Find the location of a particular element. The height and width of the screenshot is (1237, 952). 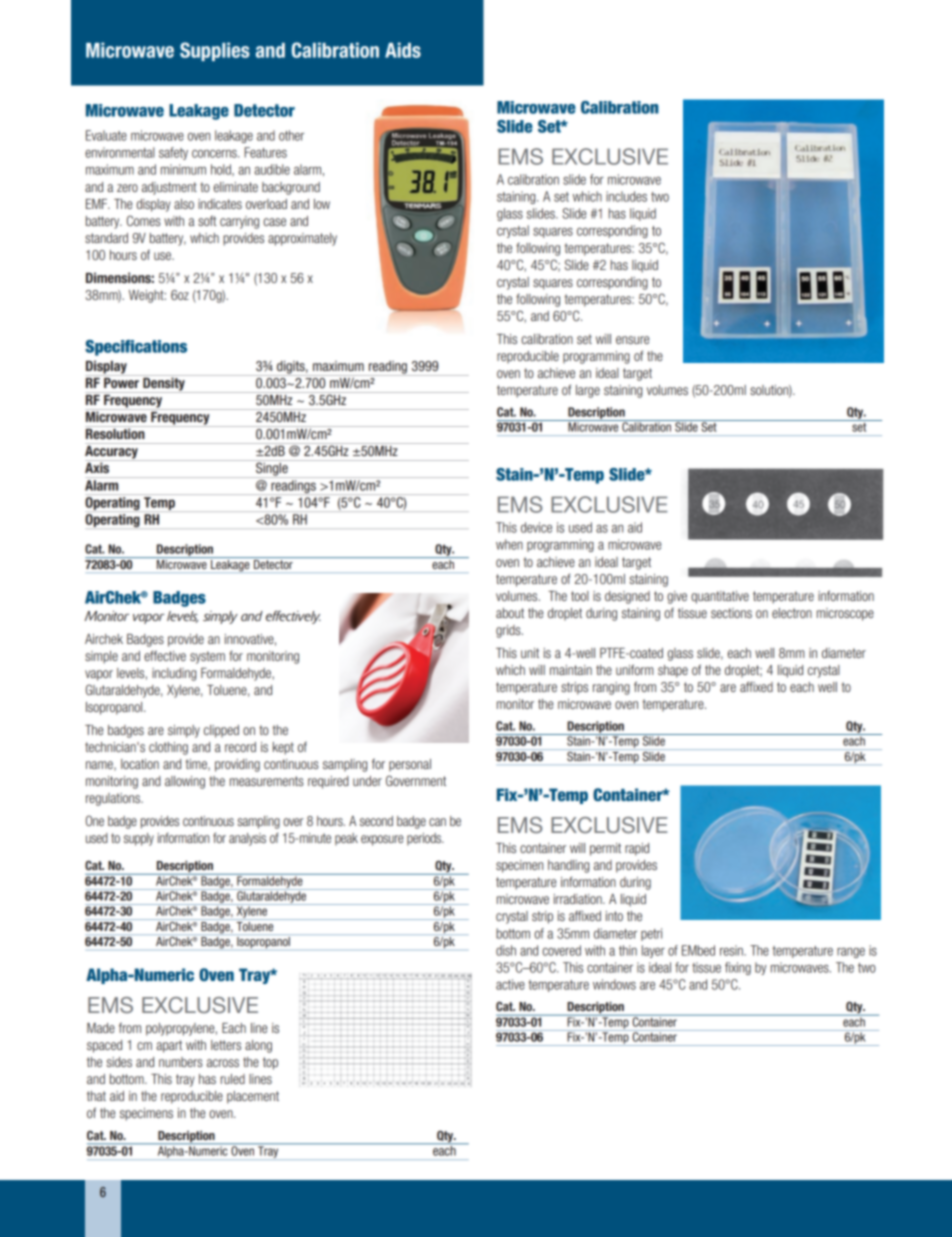

Specifications is located at coordinates (136, 348).
